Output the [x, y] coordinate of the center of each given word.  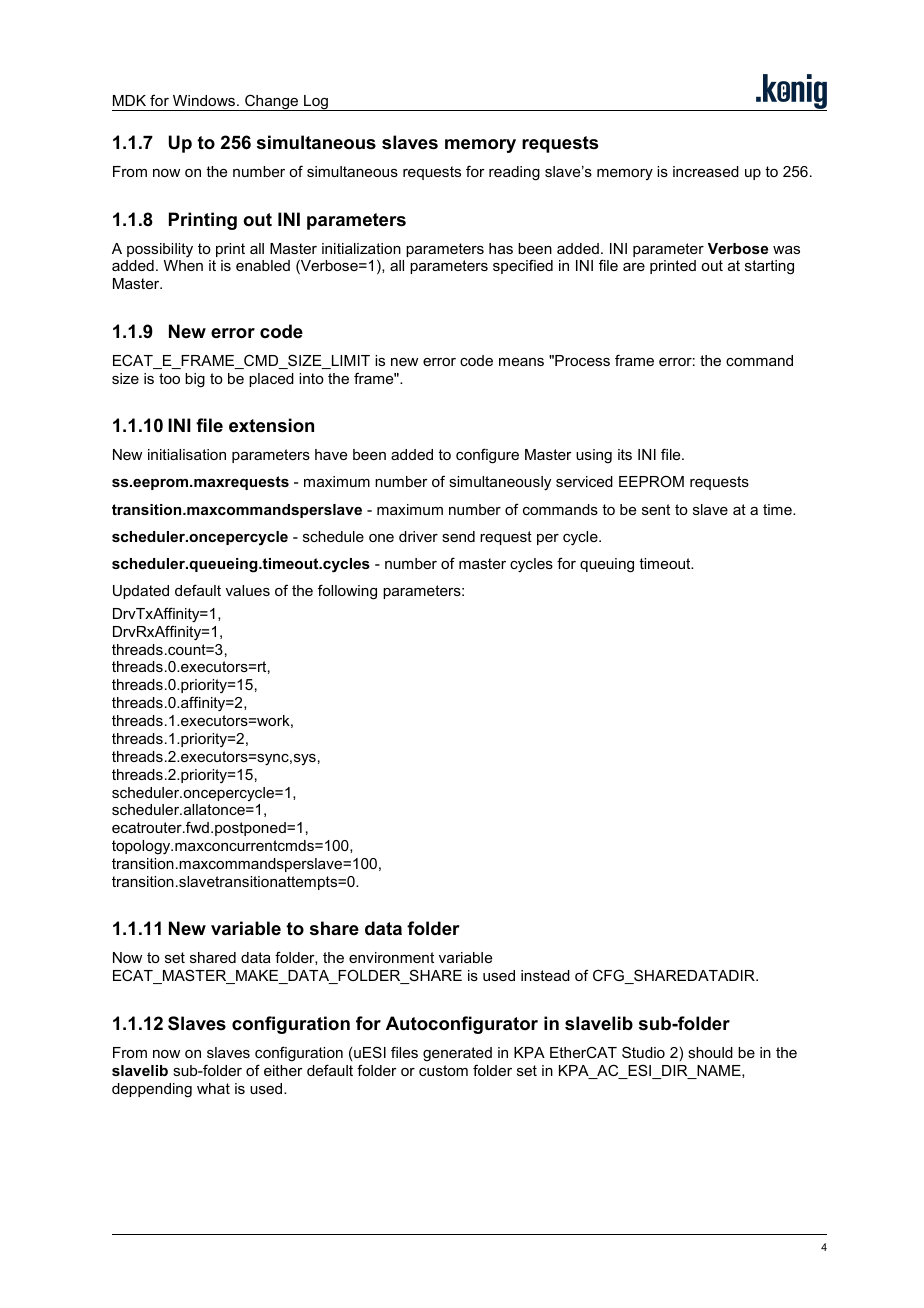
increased [706, 171]
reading [514, 173]
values [248, 590]
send [458, 536]
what [213, 1088]
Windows [205, 100]
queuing [607, 565]
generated [457, 1054]
